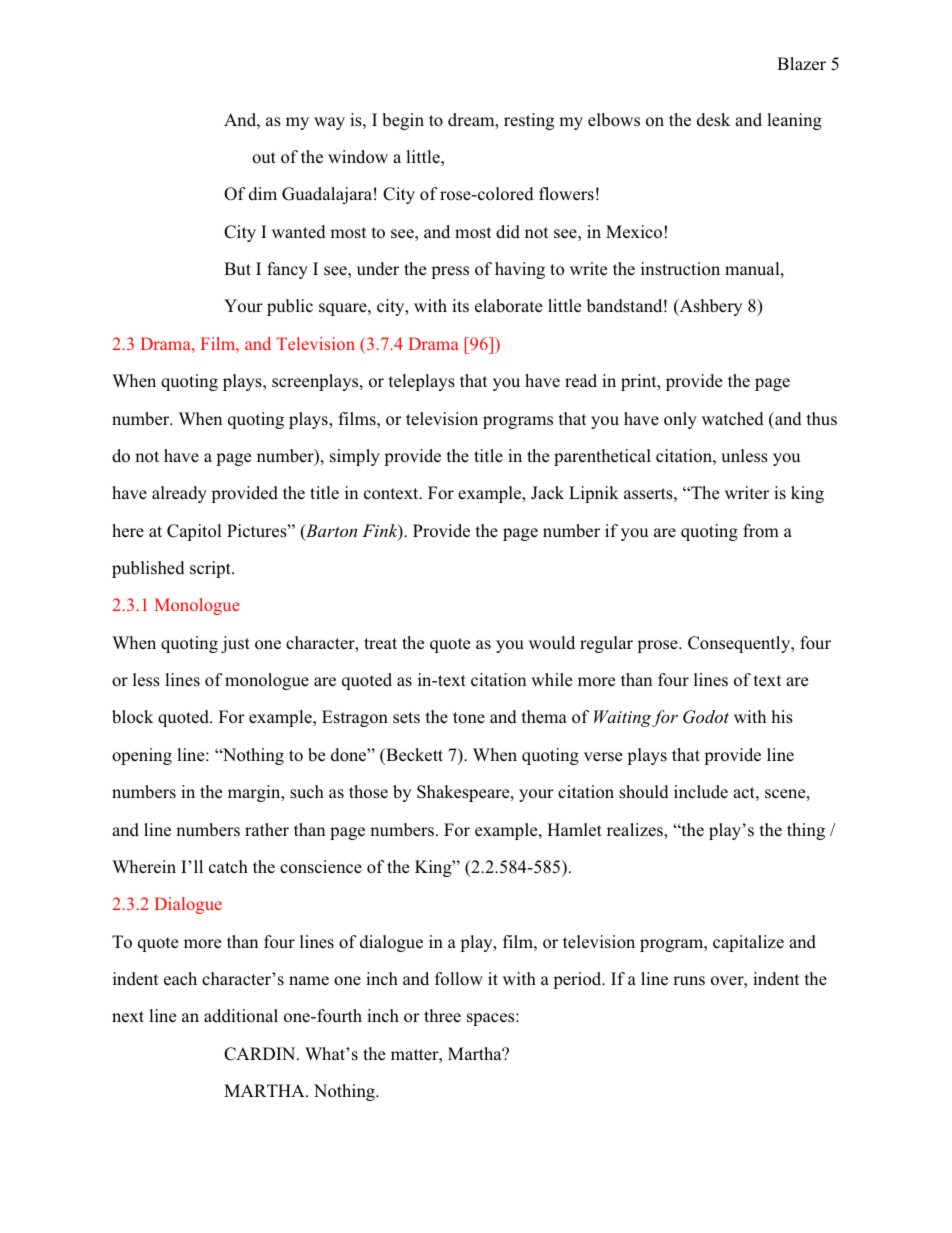  I want to click on block, so click(132, 717).
